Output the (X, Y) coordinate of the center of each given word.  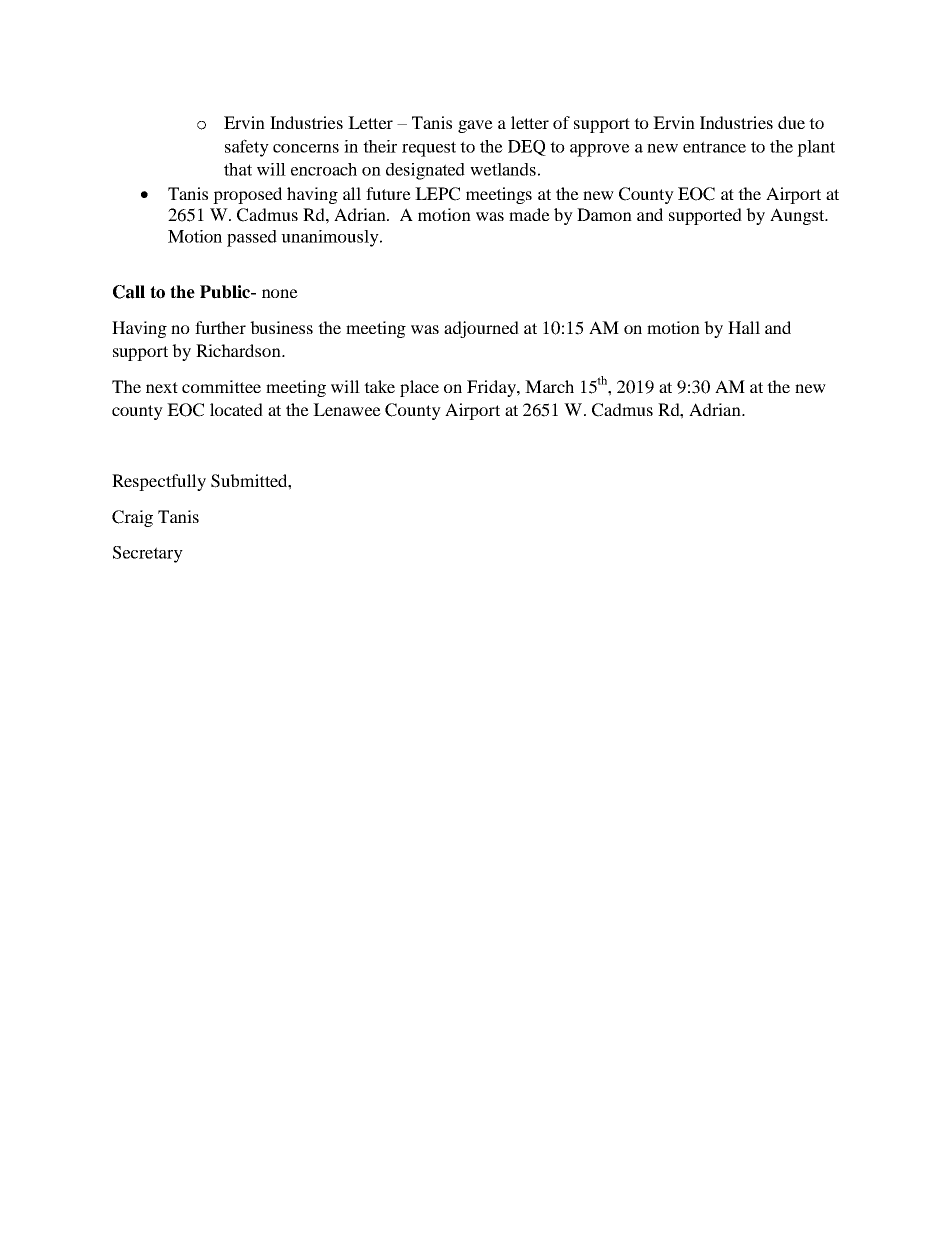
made (529, 214)
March (549, 386)
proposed (247, 195)
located (236, 409)
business (281, 327)
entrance (714, 147)
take (379, 386)
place (419, 388)
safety (247, 148)
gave (475, 126)
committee (221, 386)
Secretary (148, 554)
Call (129, 292)
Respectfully (159, 482)
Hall (744, 327)
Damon (604, 214)
